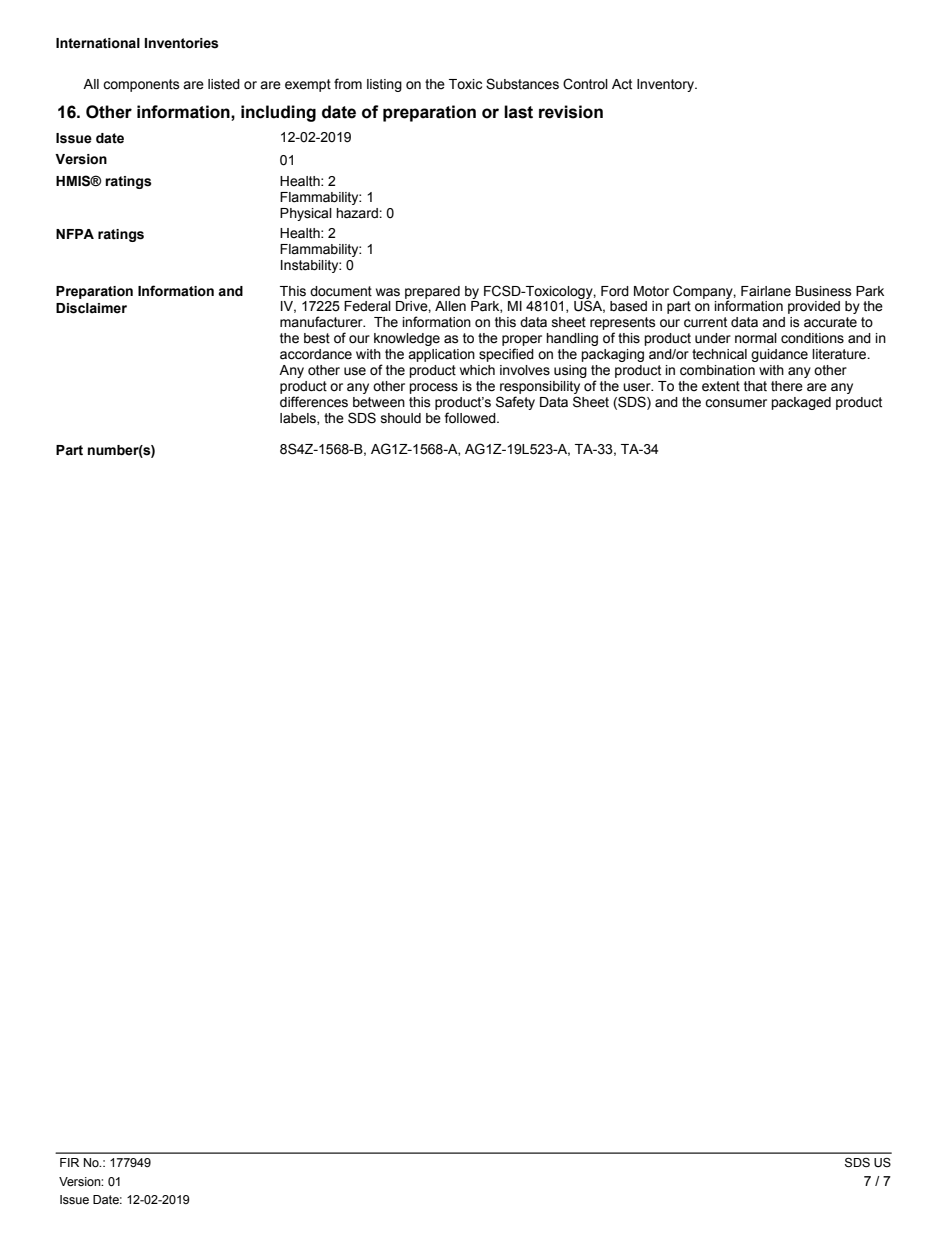 This image has width=952, height=1233. What do you see at coordinates (801, 403) in the image?
I see `packaged` at bounding box center [801, 403].
